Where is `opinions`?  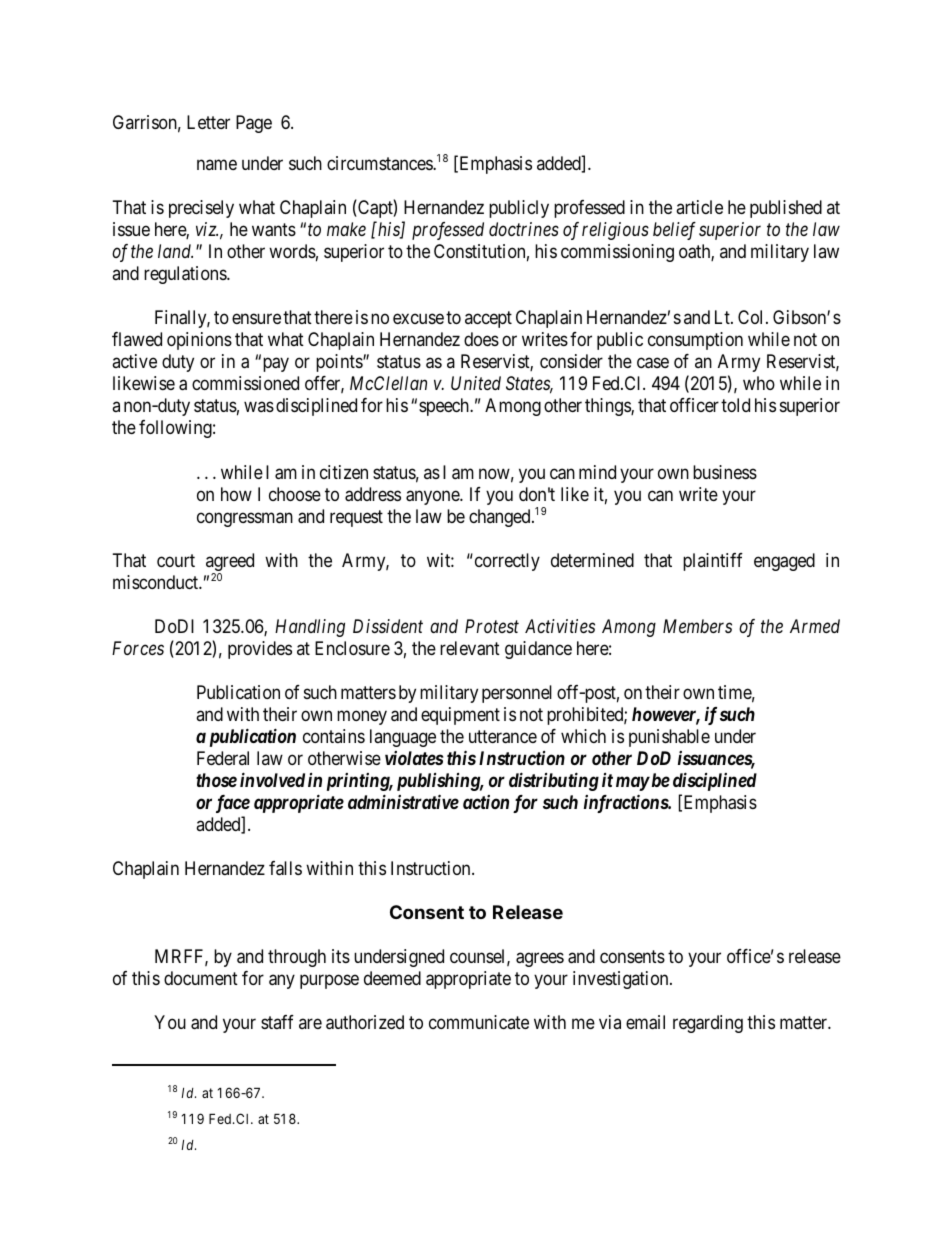 opinions is located at coordinates (199, 341).
